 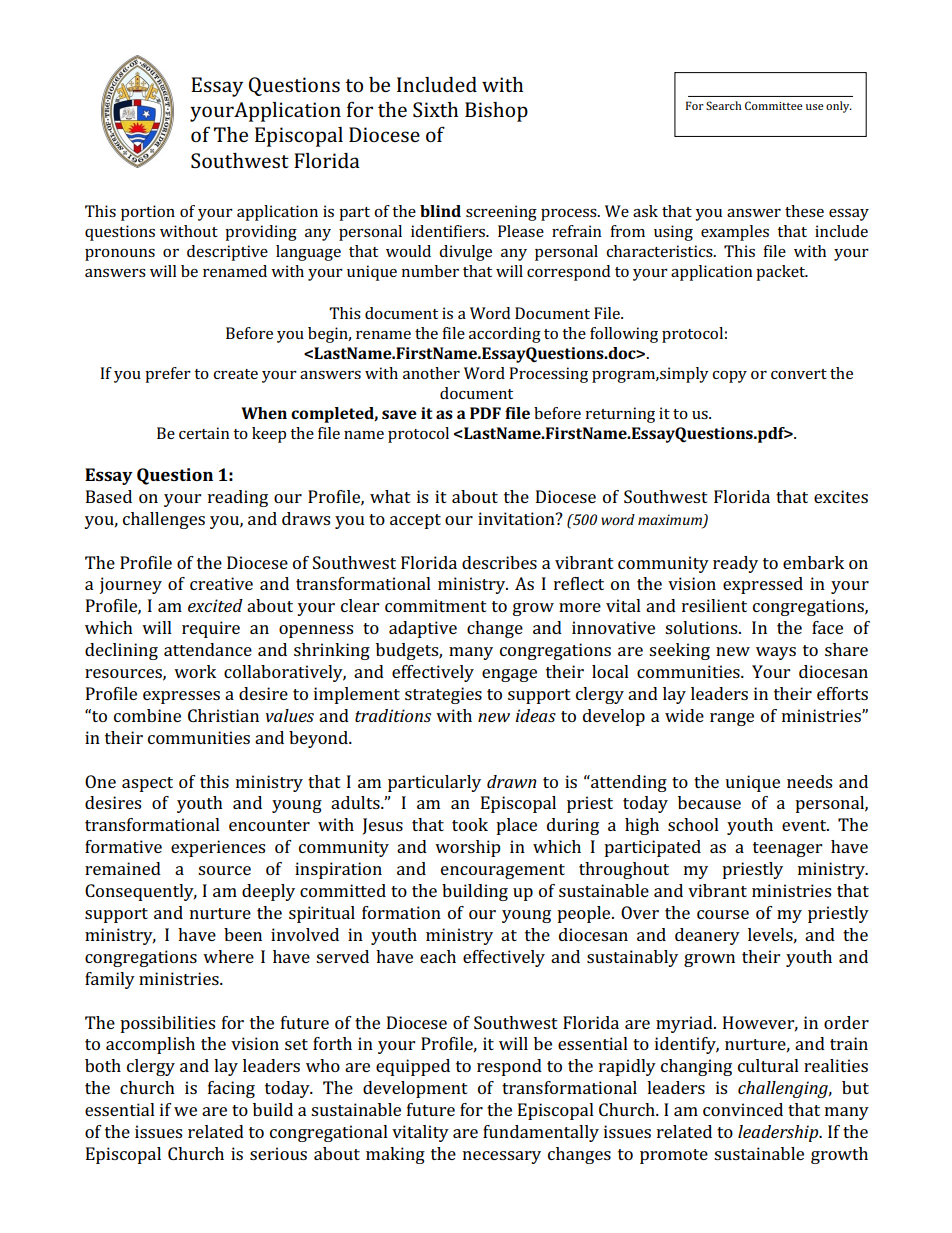 What do you see at coordinates (774, 105) in the screenshot?
I see `Committee` at bounding box center [774, 105].
